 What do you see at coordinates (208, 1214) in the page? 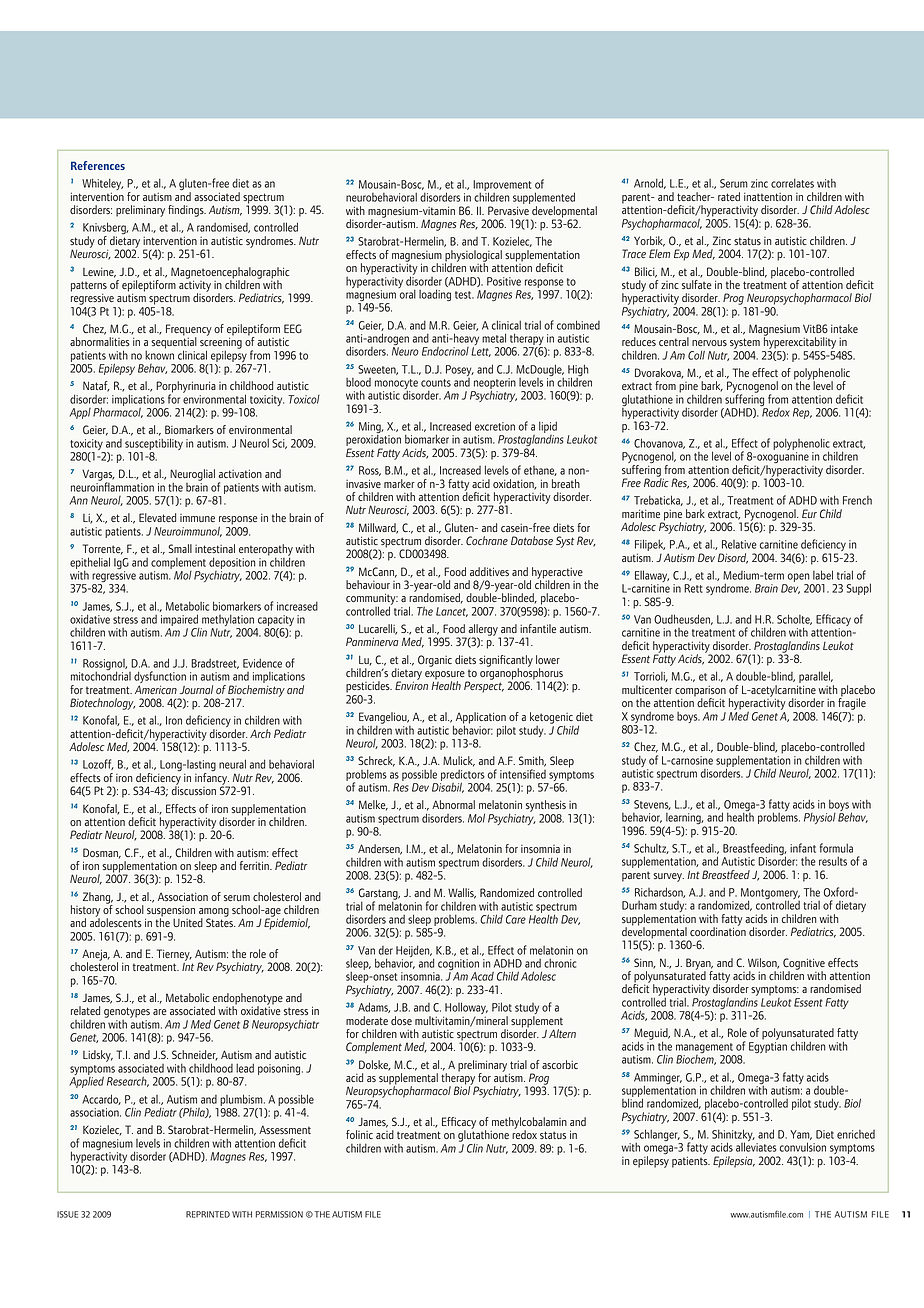
I see `REPRINTED` at bounding box center [208, 1214].
